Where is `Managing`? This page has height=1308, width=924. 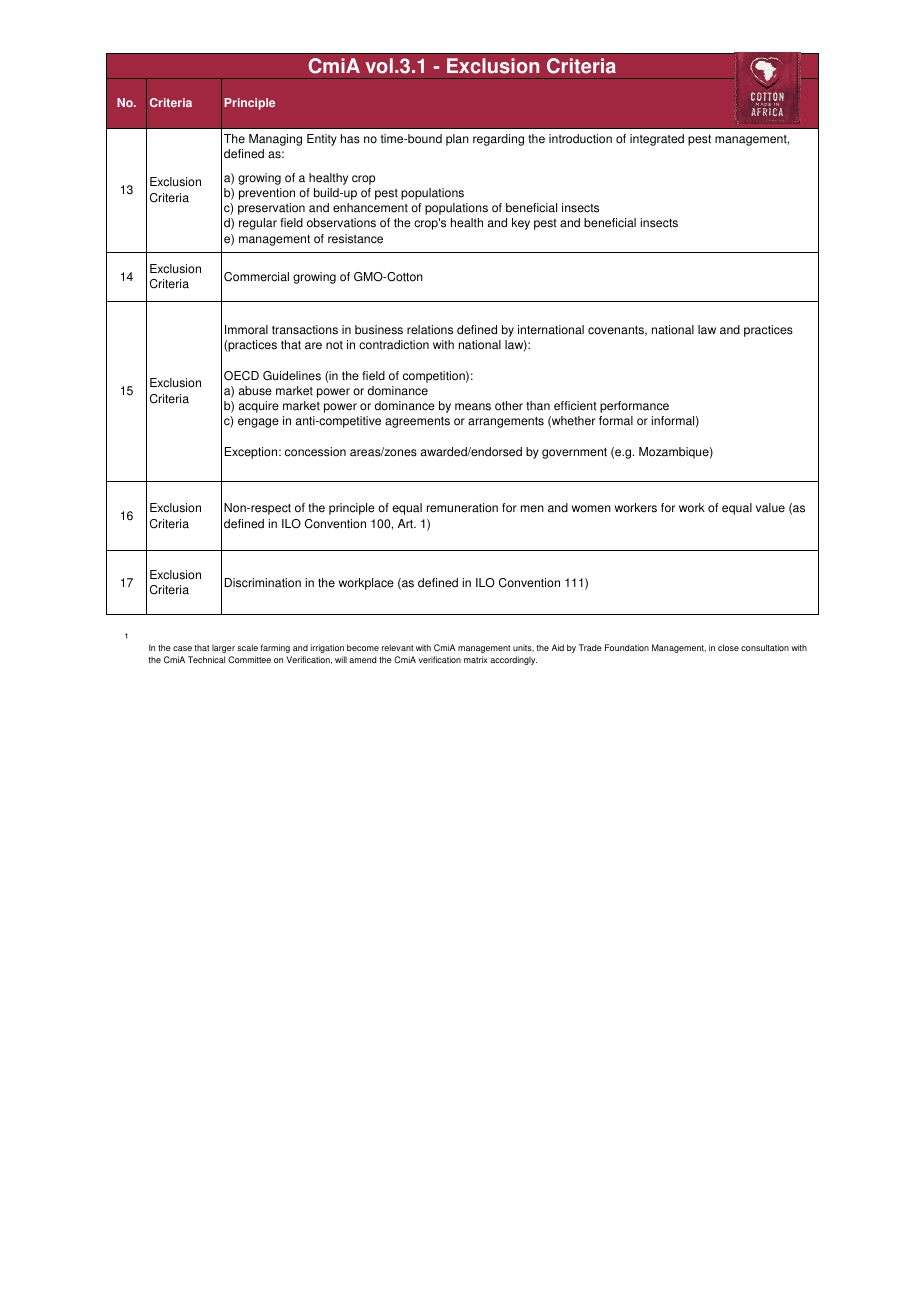
Managing is located at coordinates (275, 140).
